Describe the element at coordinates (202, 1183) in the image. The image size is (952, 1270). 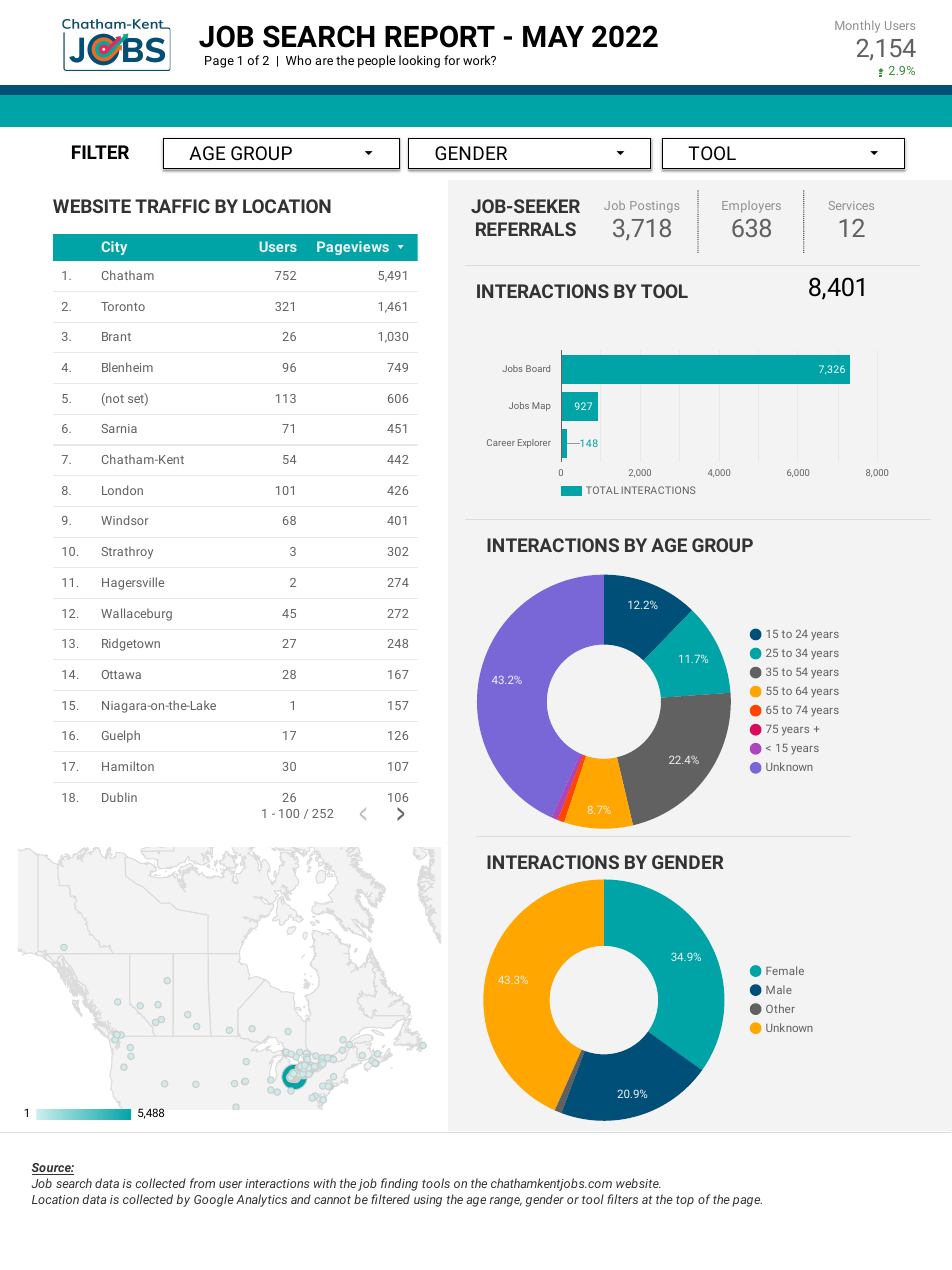
I see `from` at that location.
